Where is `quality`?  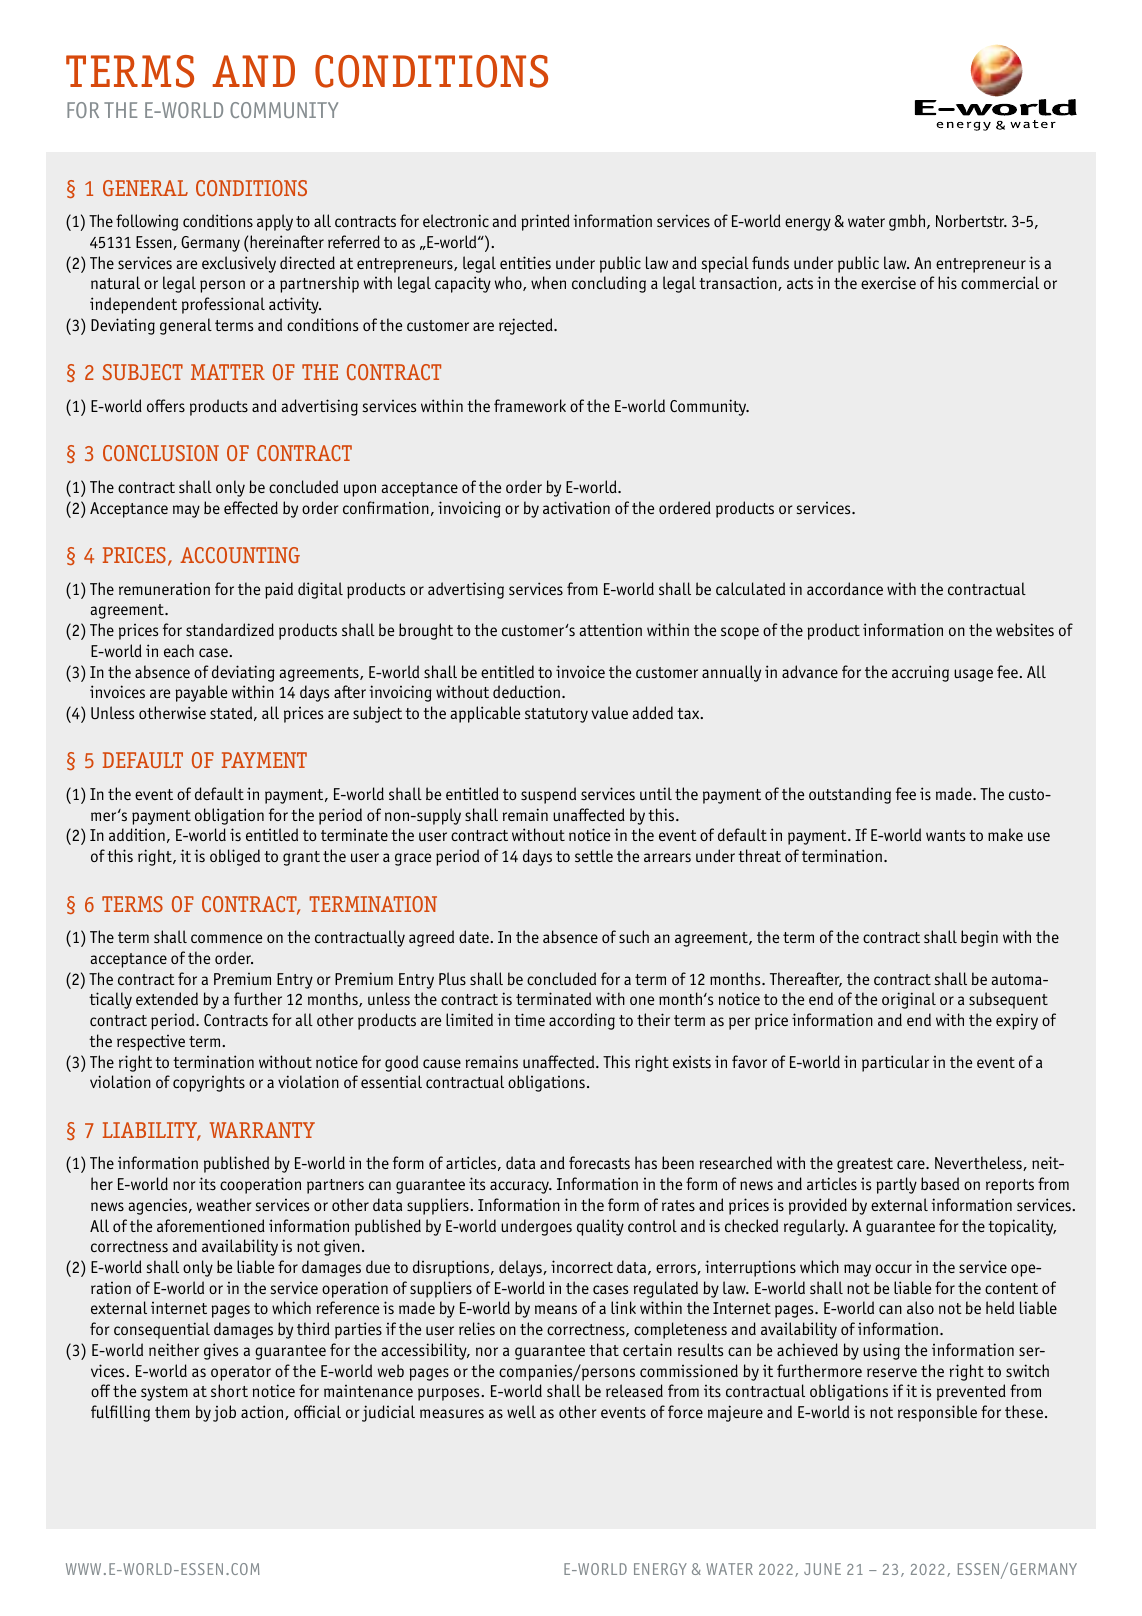 quality is located at coordinates (600, 1227).
